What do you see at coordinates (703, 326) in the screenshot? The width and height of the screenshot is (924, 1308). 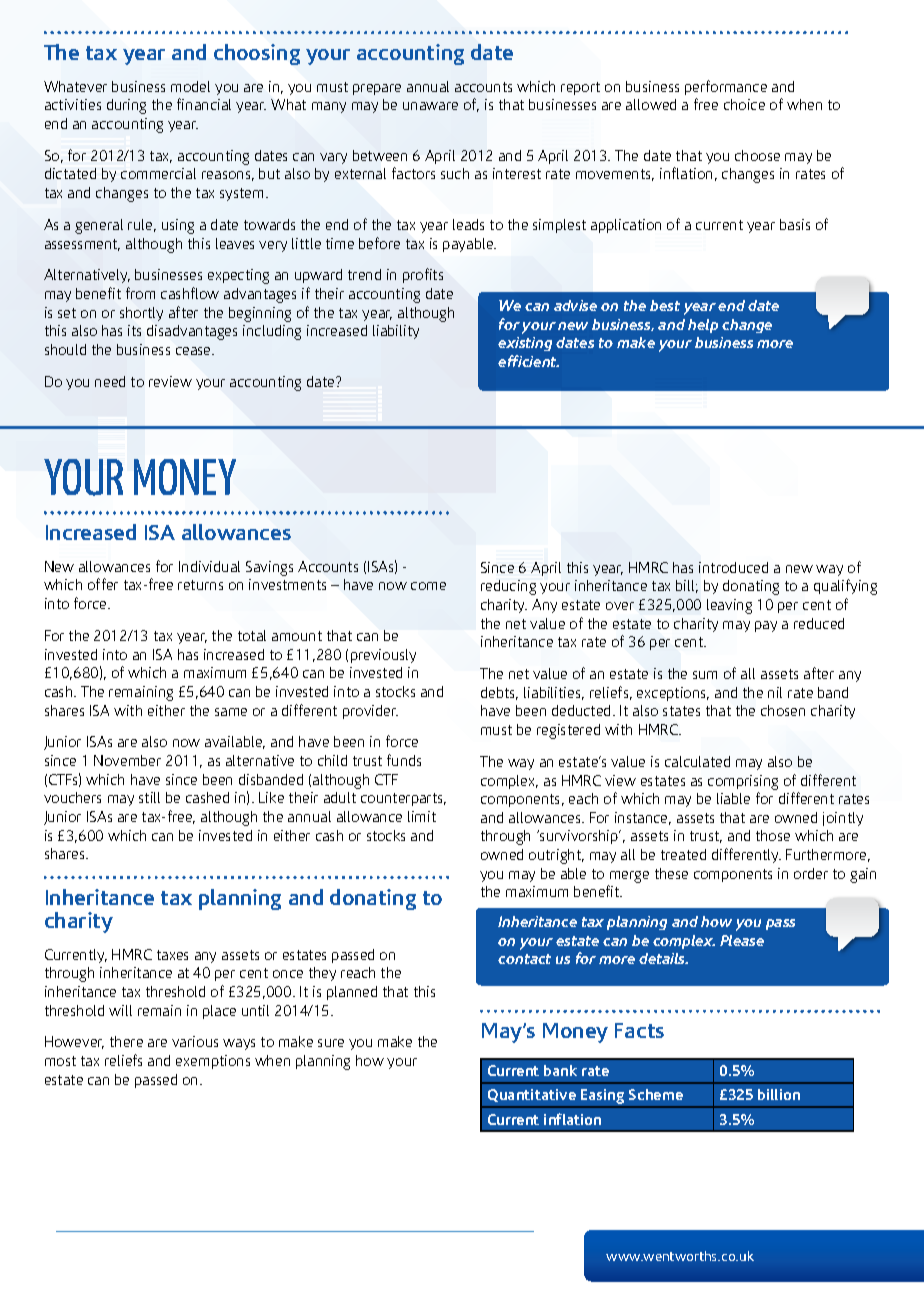 I see `help` at bounding box center [703, 326].
